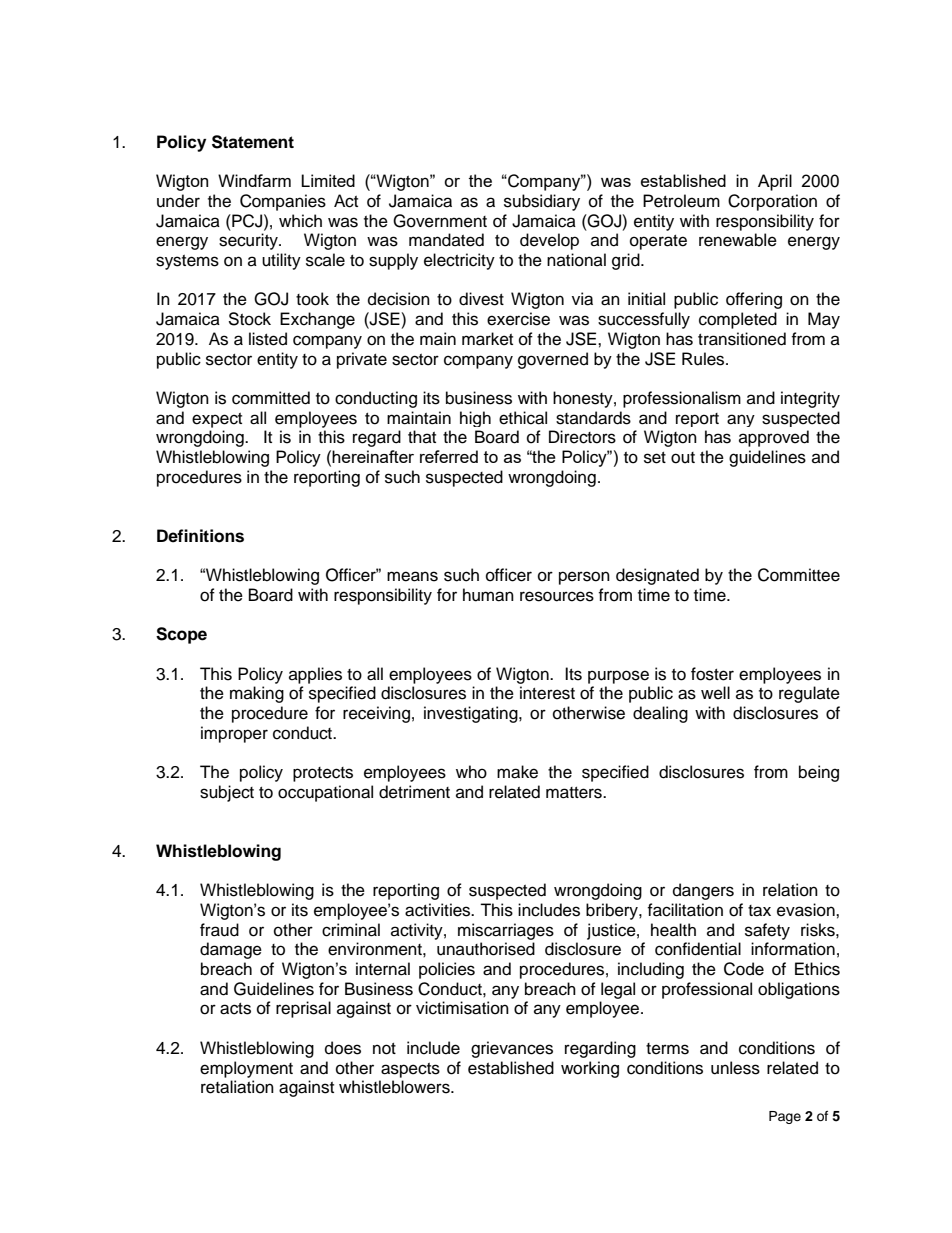 The width and height of the screenshot is (952, 1233). Describe the element at coordinates (217, 420) in the screenshot. I see `expect` at that location.
